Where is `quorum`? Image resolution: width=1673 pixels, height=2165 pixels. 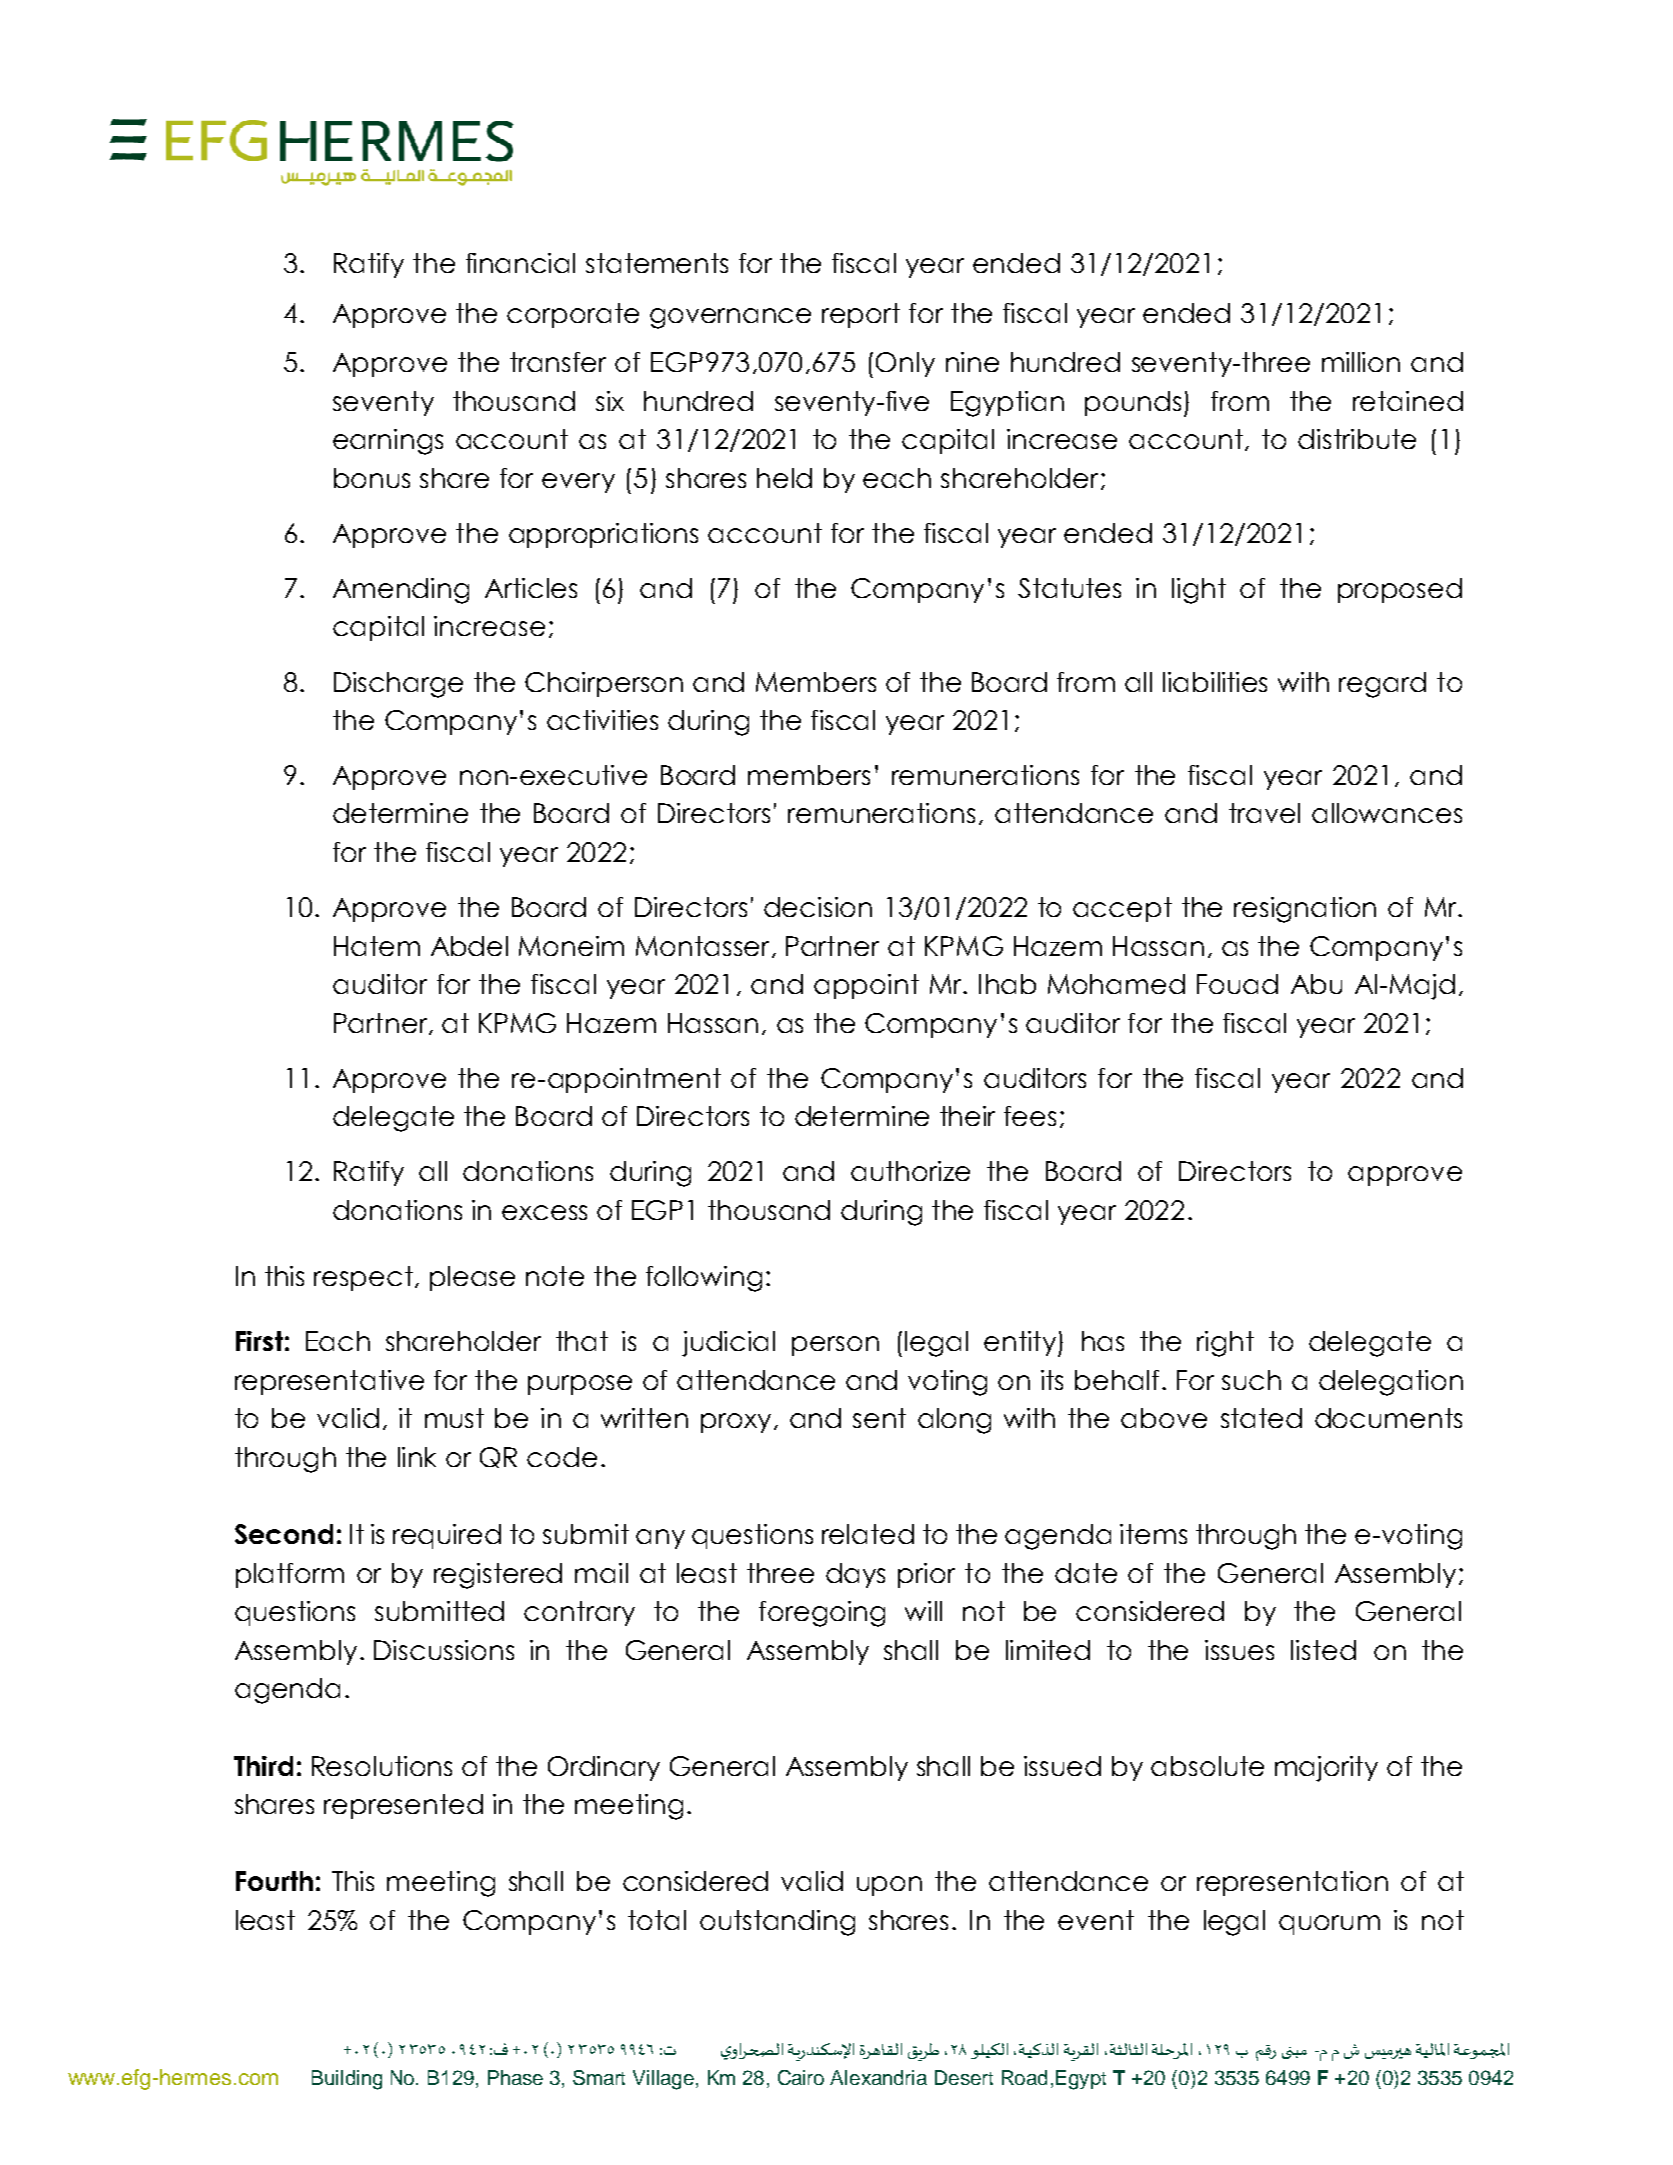 quorum is located at coordinates (1329, 1925).
